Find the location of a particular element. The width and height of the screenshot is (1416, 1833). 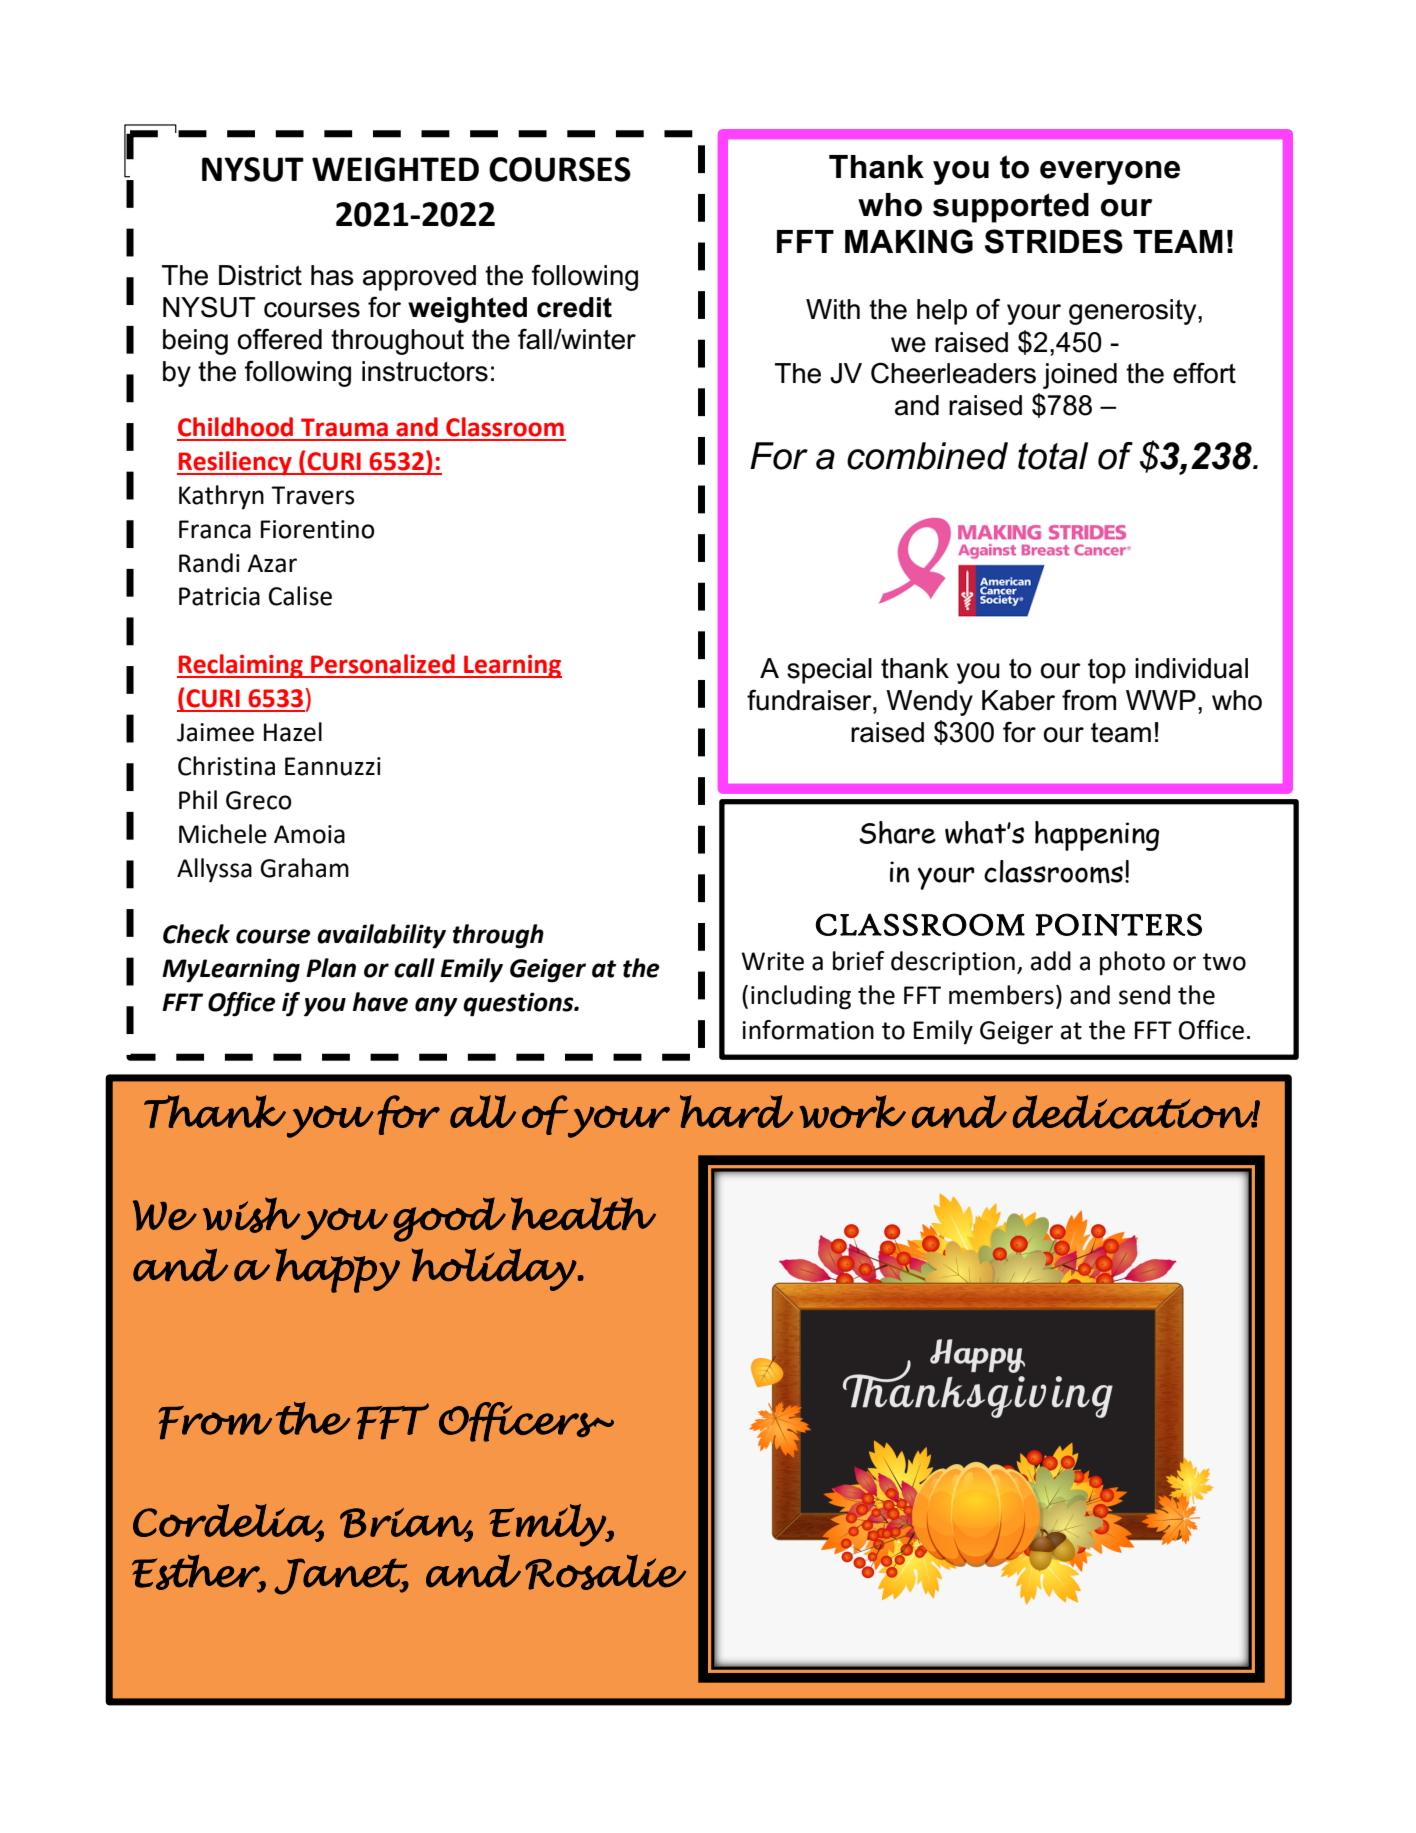

Resiliency is located at coordinates (235, 463).
